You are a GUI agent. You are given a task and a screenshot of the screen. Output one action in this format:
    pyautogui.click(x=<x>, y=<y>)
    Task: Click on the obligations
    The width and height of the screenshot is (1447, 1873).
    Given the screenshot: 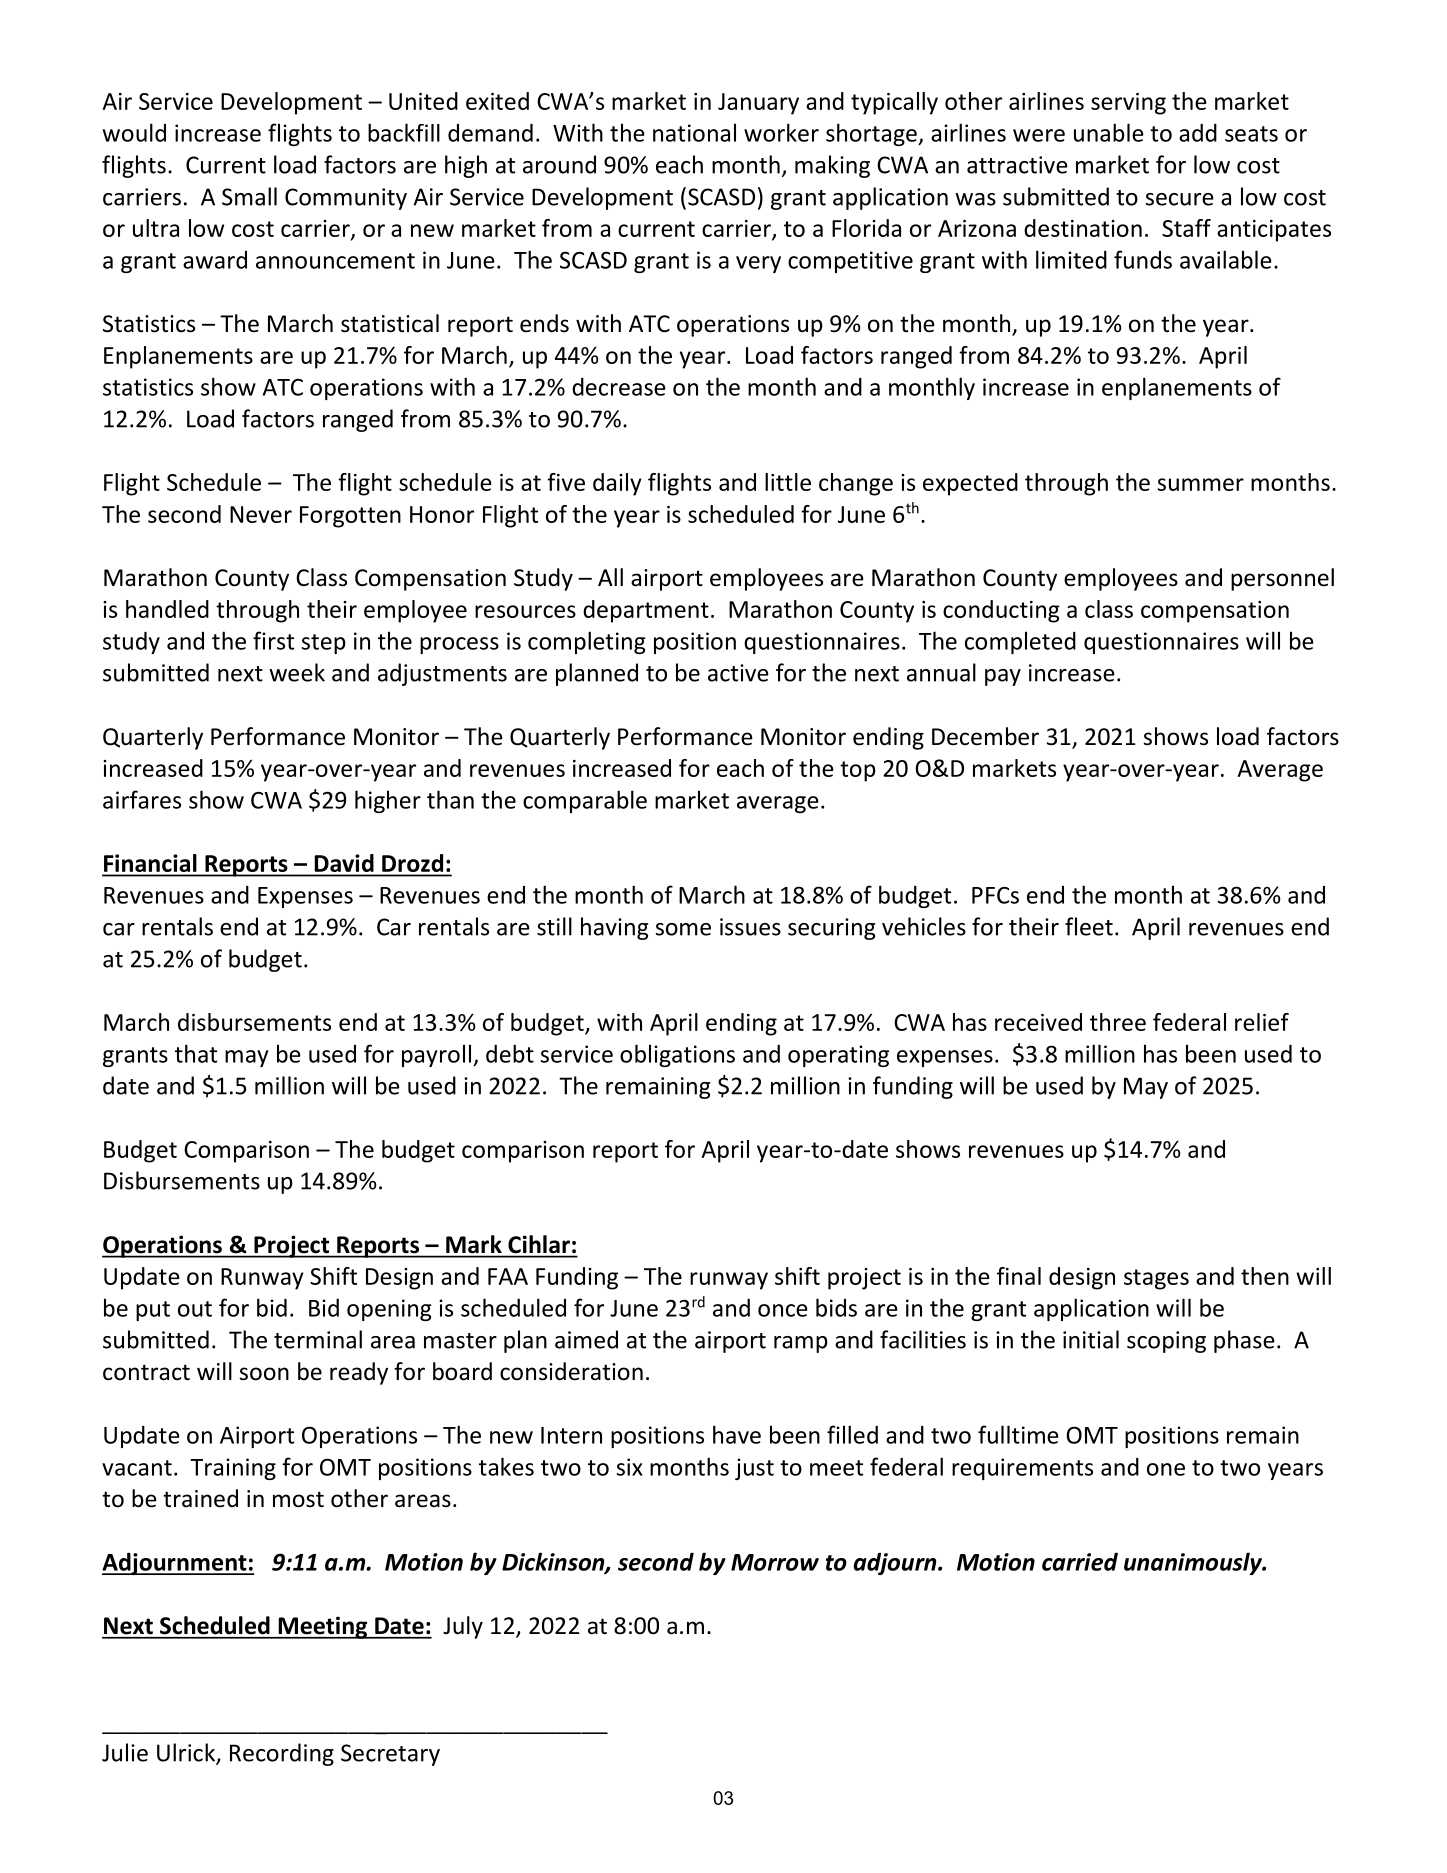 What is the action you would take?
    pyautogui.click(x=677, y=1055)
